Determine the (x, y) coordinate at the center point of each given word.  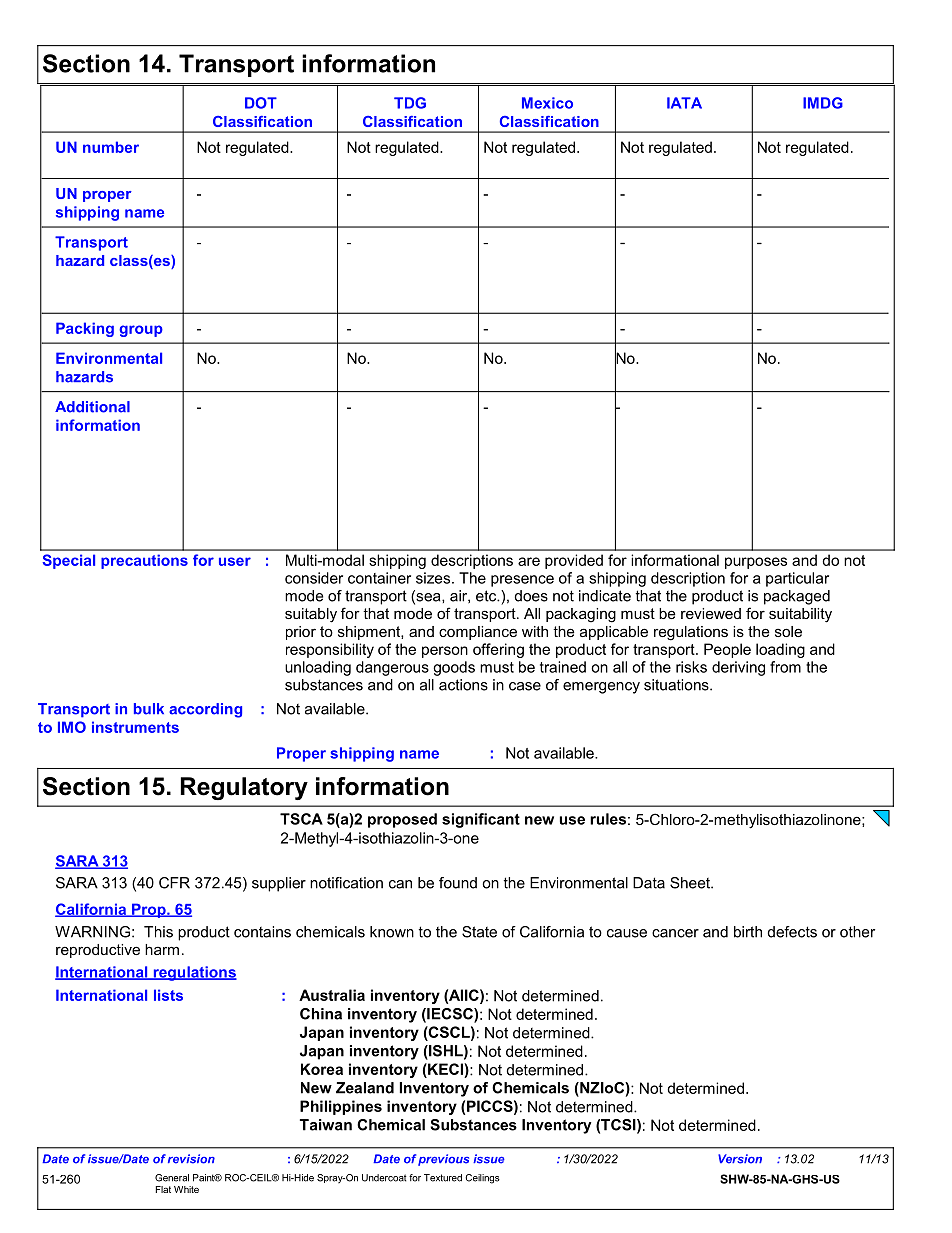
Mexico (547, 103)
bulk (149, 709)
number (111, 147)
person (445, 652)
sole (788, 631)
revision (191, 1159)
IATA (684, 103)
